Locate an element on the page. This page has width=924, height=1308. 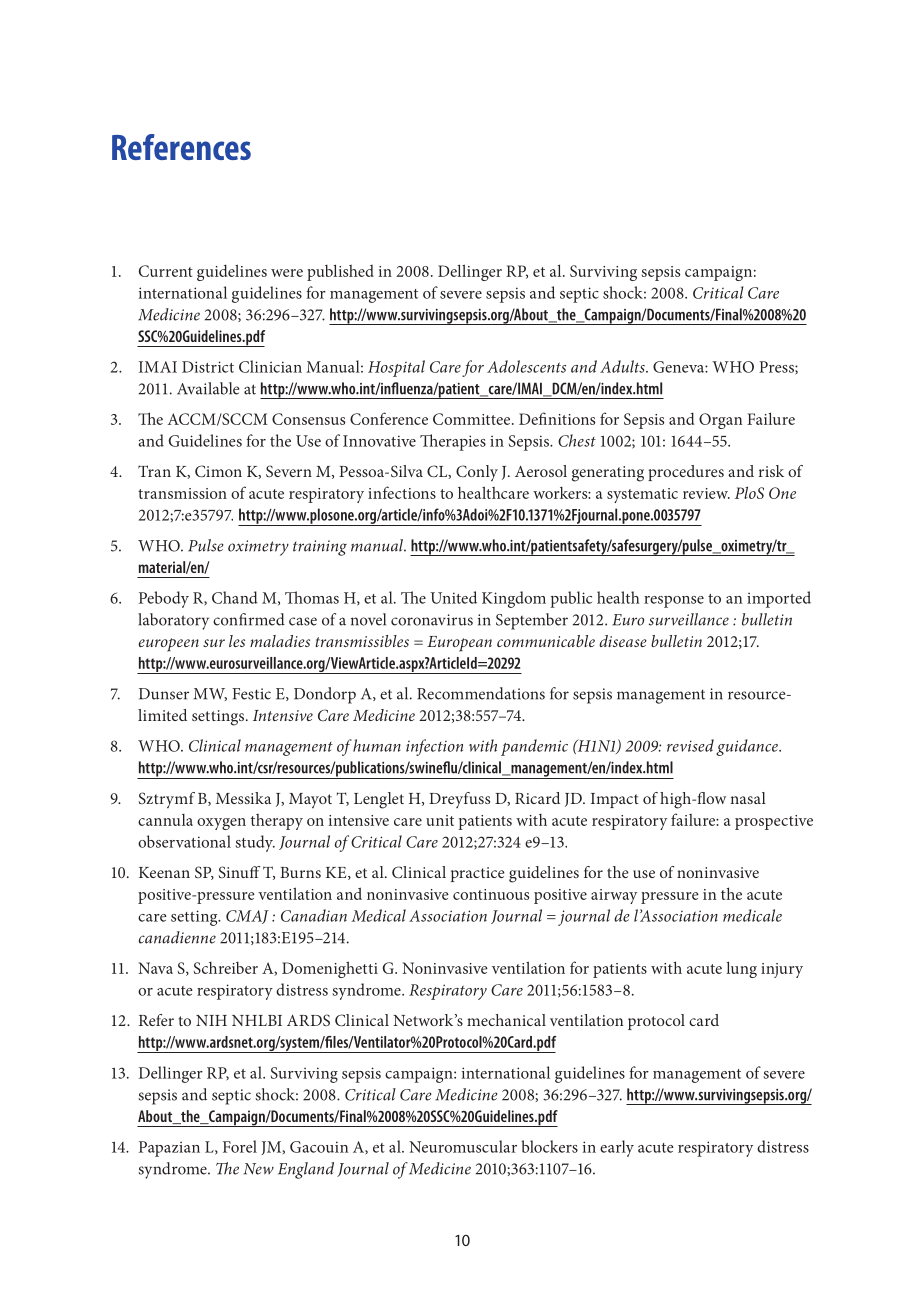
were is located at coordinates (287, 273).
